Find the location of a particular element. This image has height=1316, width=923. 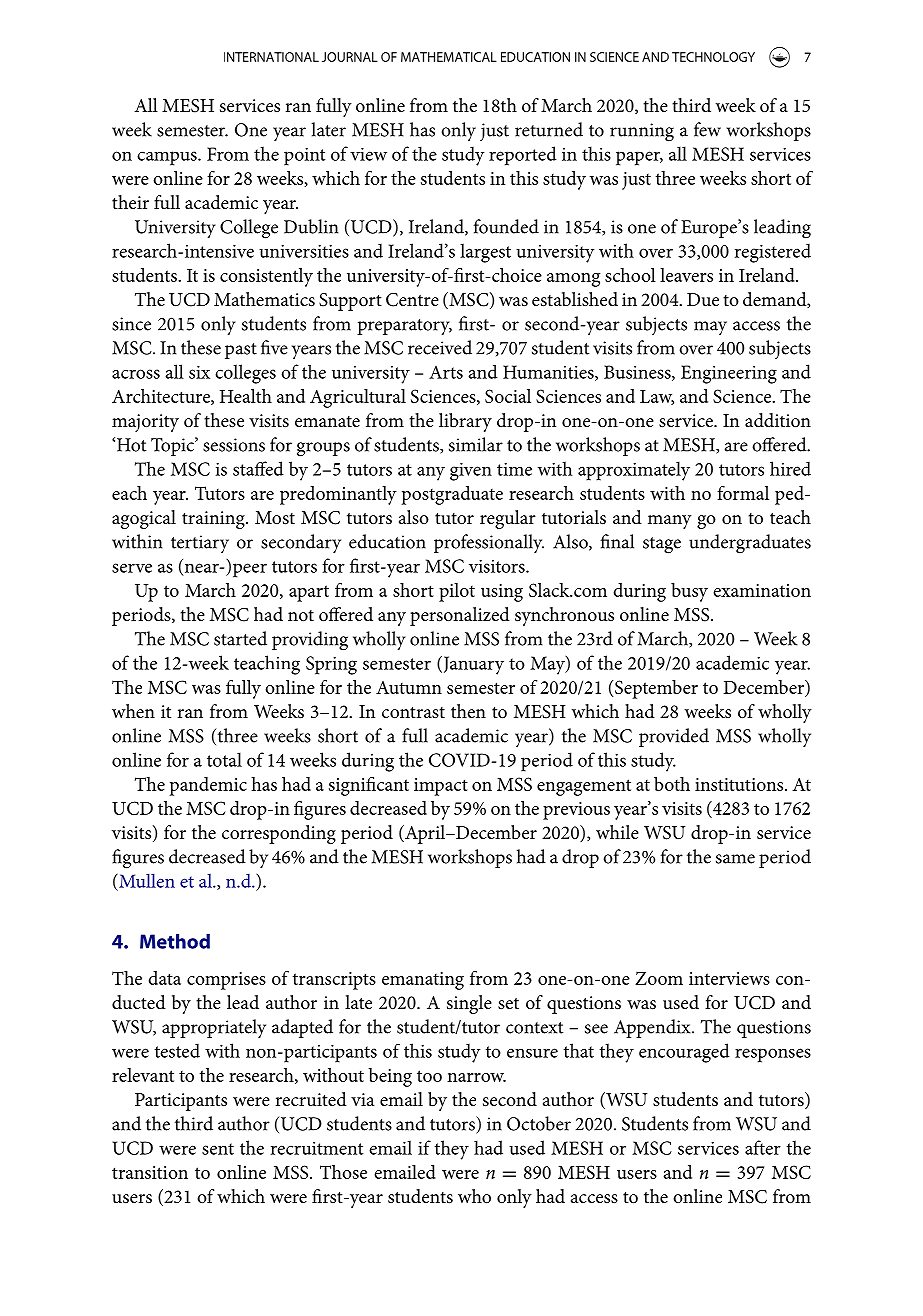

INTERNATIONAL is located at coordinates (271, 57).
